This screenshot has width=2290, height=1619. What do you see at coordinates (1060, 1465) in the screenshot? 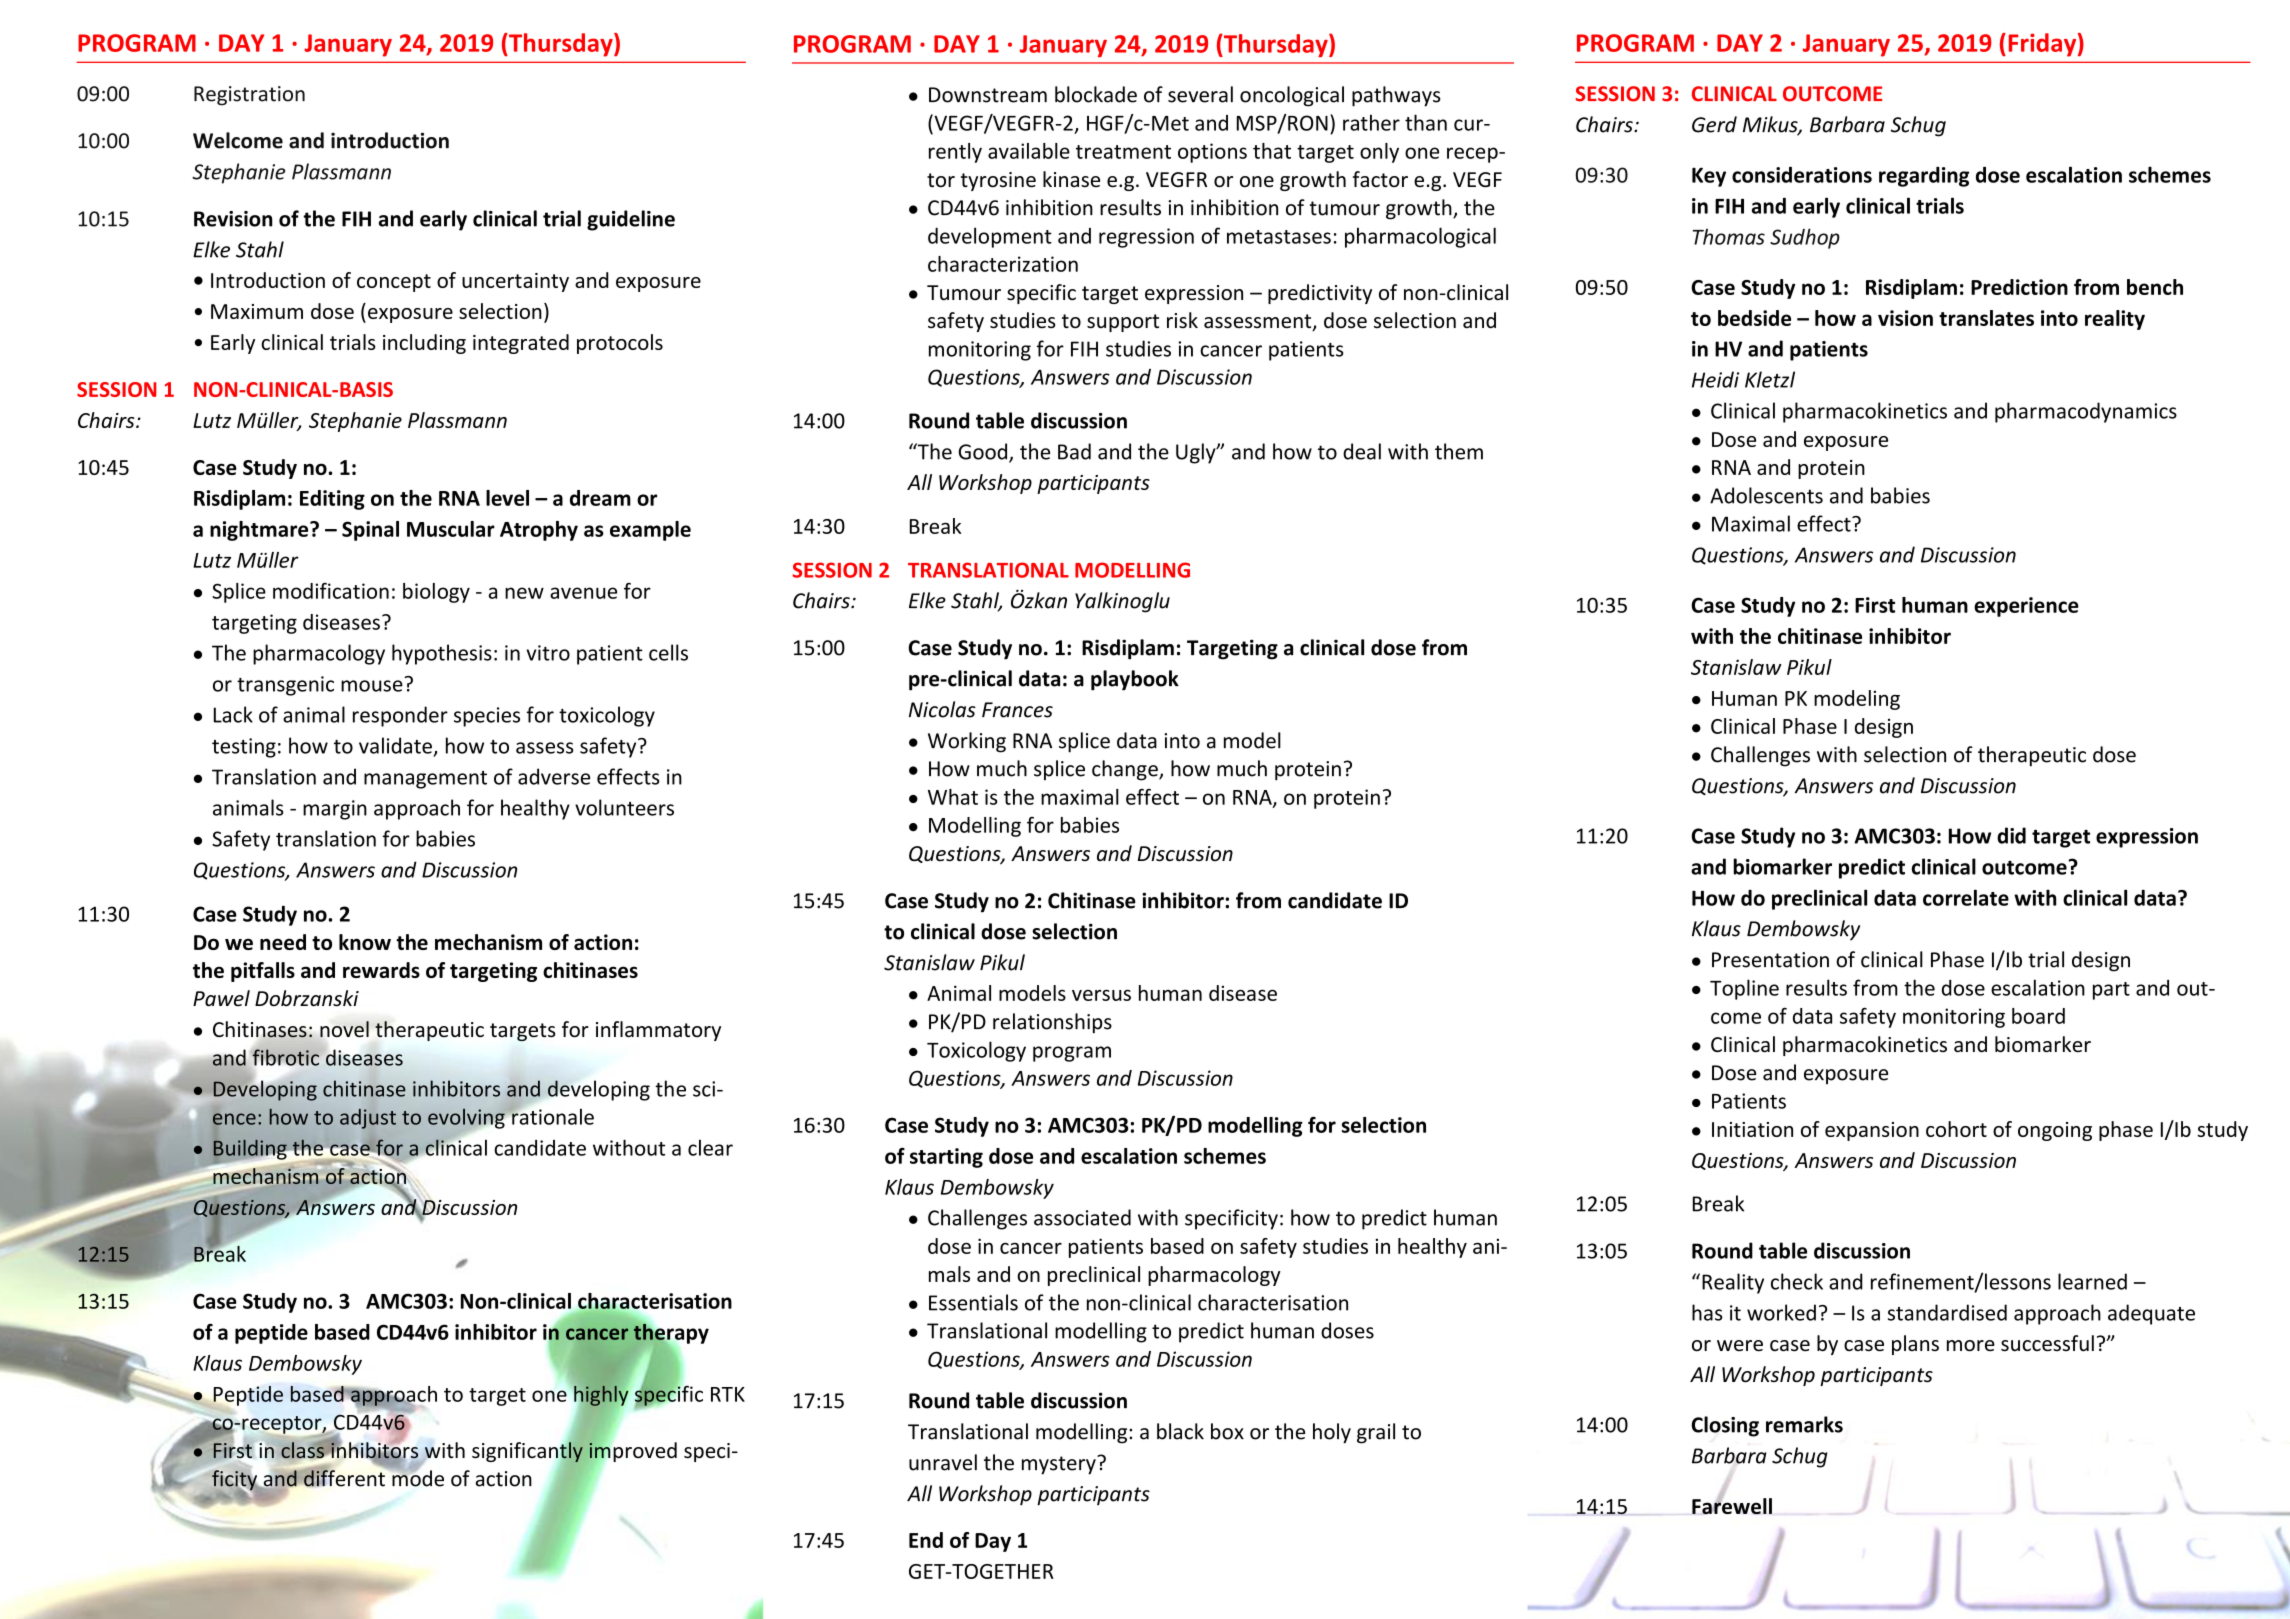
I see `mystery` at bounding box center [1060, 1465].
